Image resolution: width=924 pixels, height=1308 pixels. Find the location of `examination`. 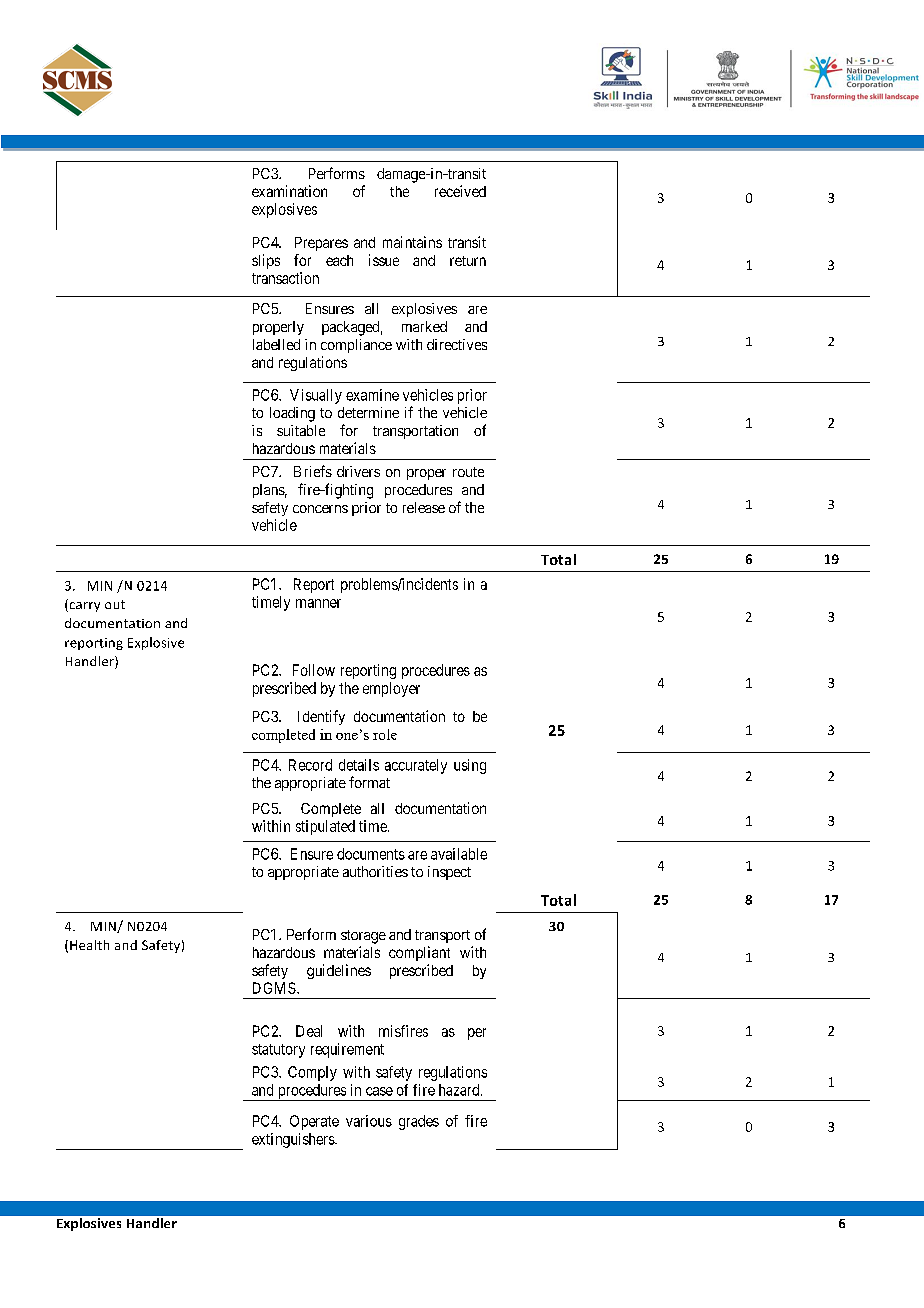

examination is located at coordinates (289, 191).
